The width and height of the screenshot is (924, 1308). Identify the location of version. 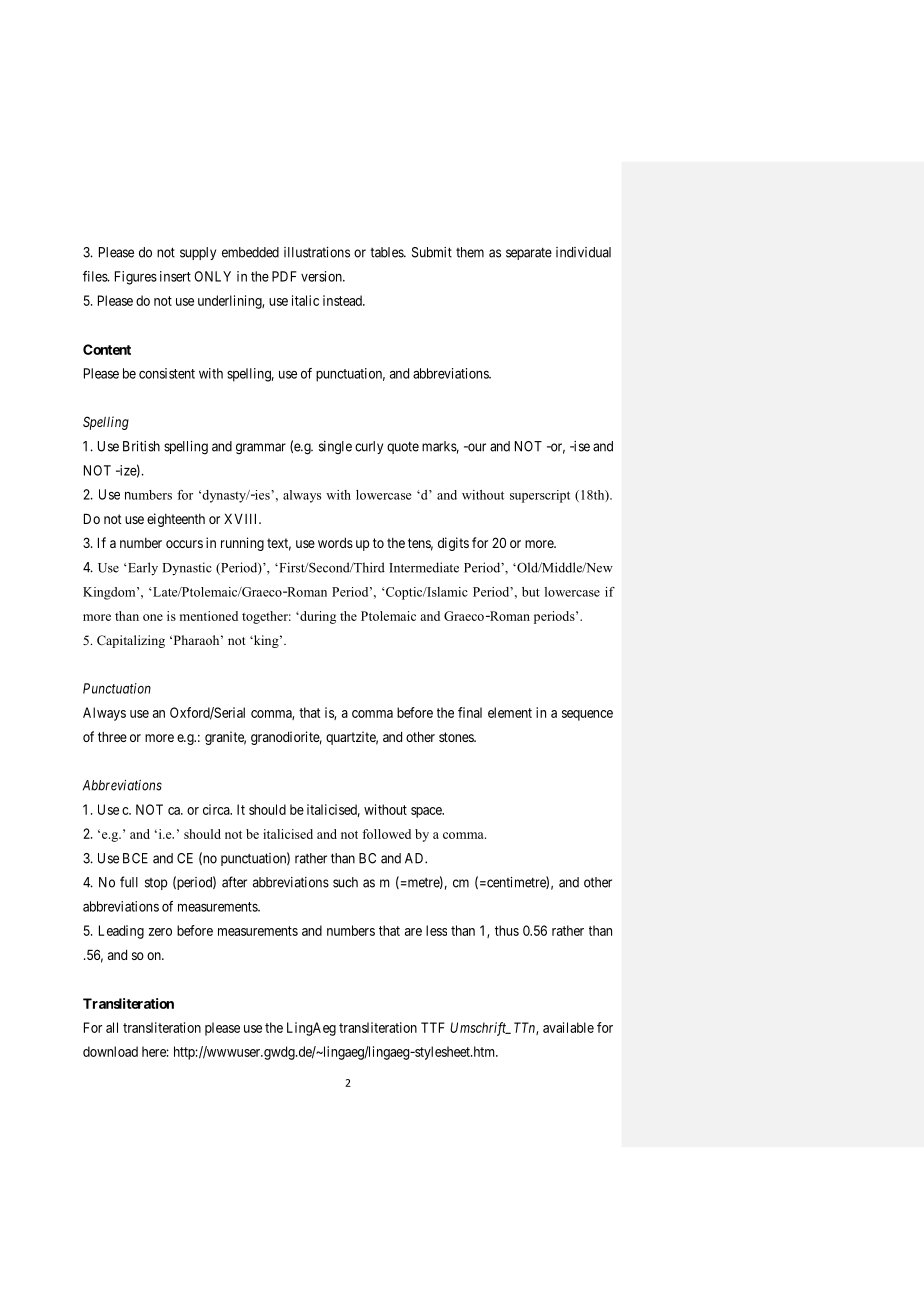
(322, 276).
